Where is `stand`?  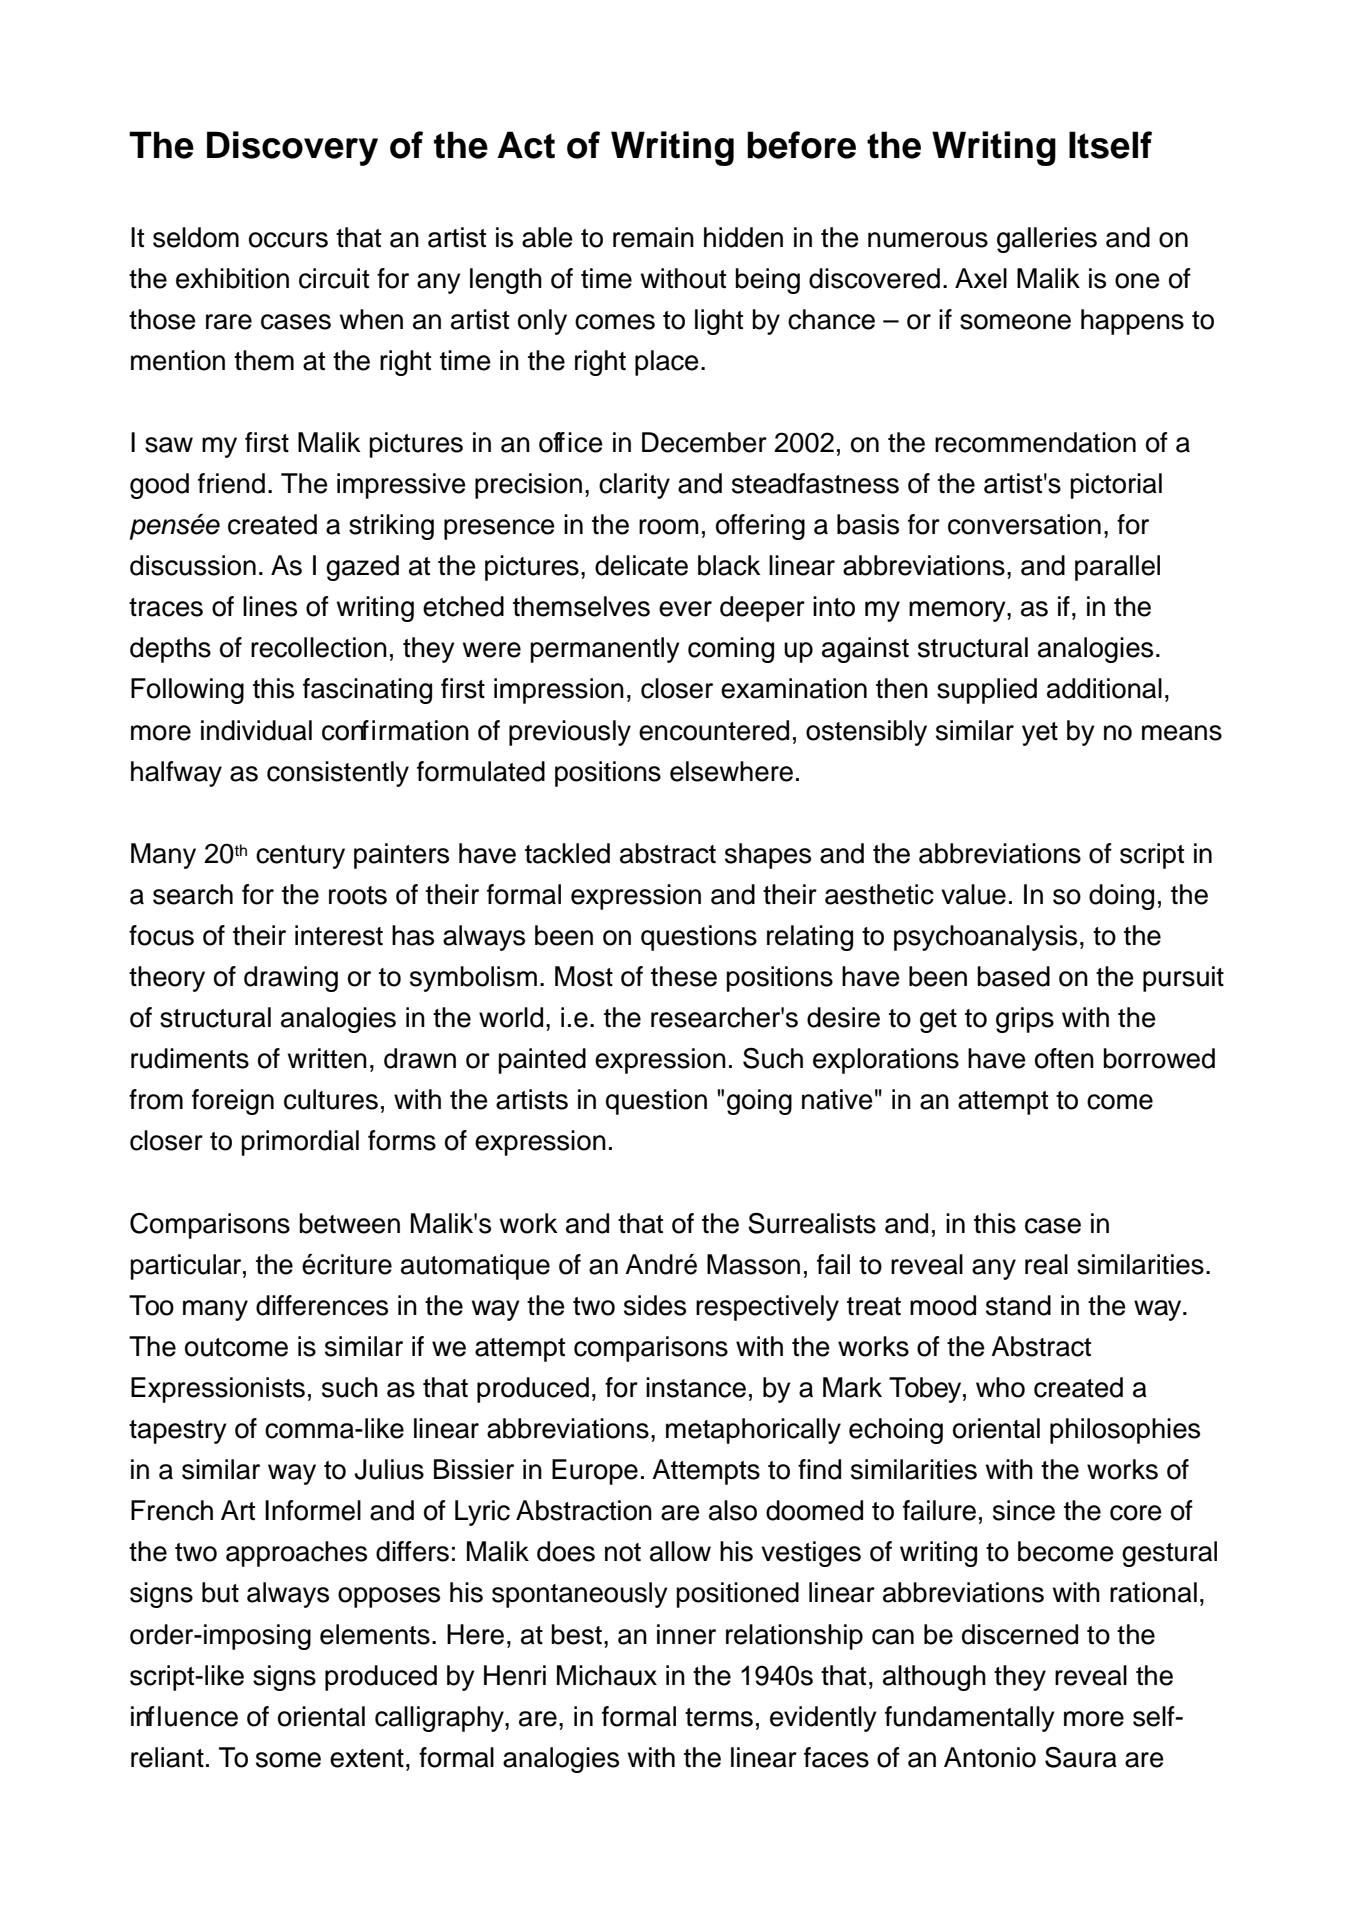
stand is located at coordinates (1018, 1305).
